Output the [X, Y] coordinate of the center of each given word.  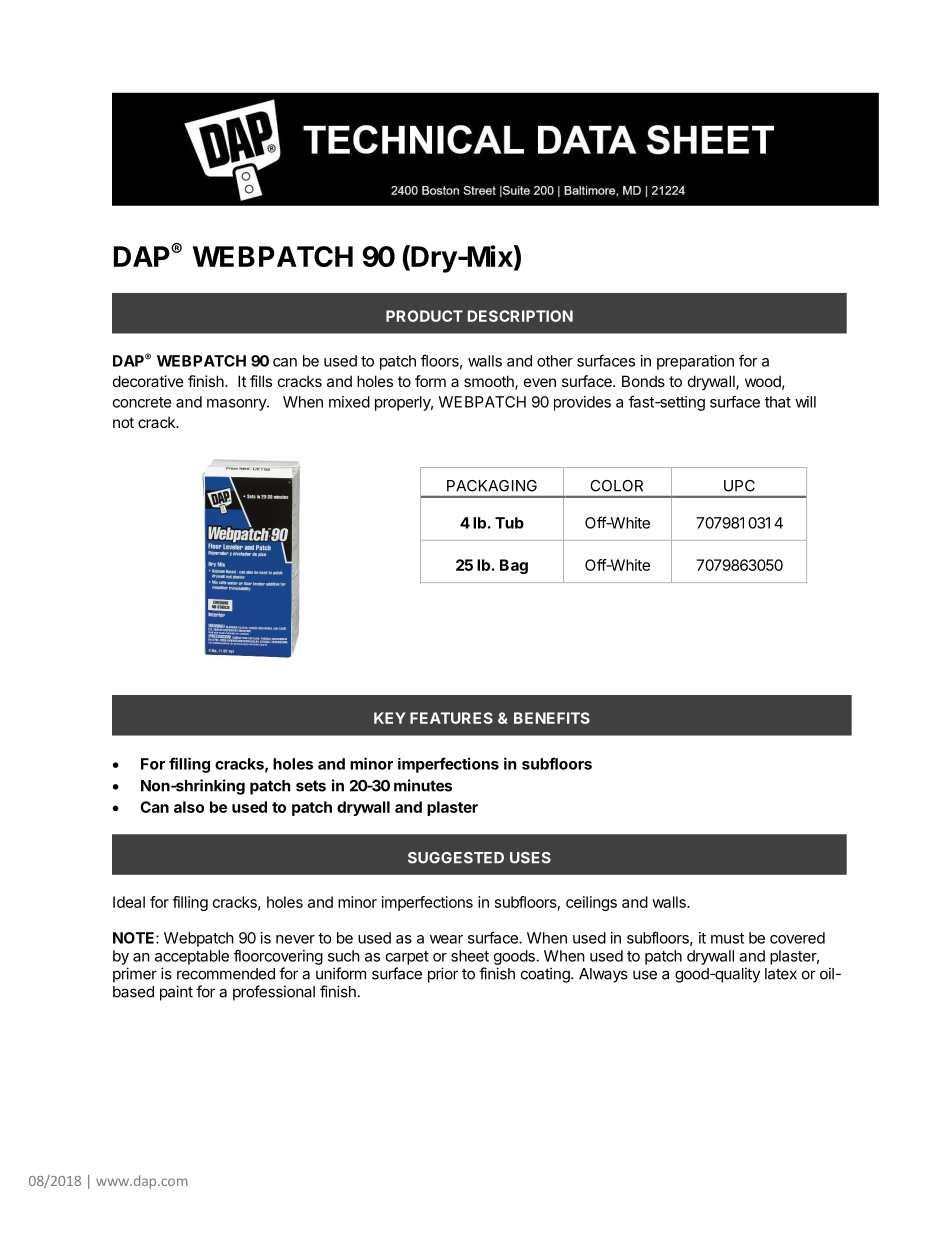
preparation [695, 362]
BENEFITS [552, 718]
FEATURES [451, 718]
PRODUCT [424, 316]
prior [443, 975]
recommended [226, 974]
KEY [390, 718]
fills [261, 381]
